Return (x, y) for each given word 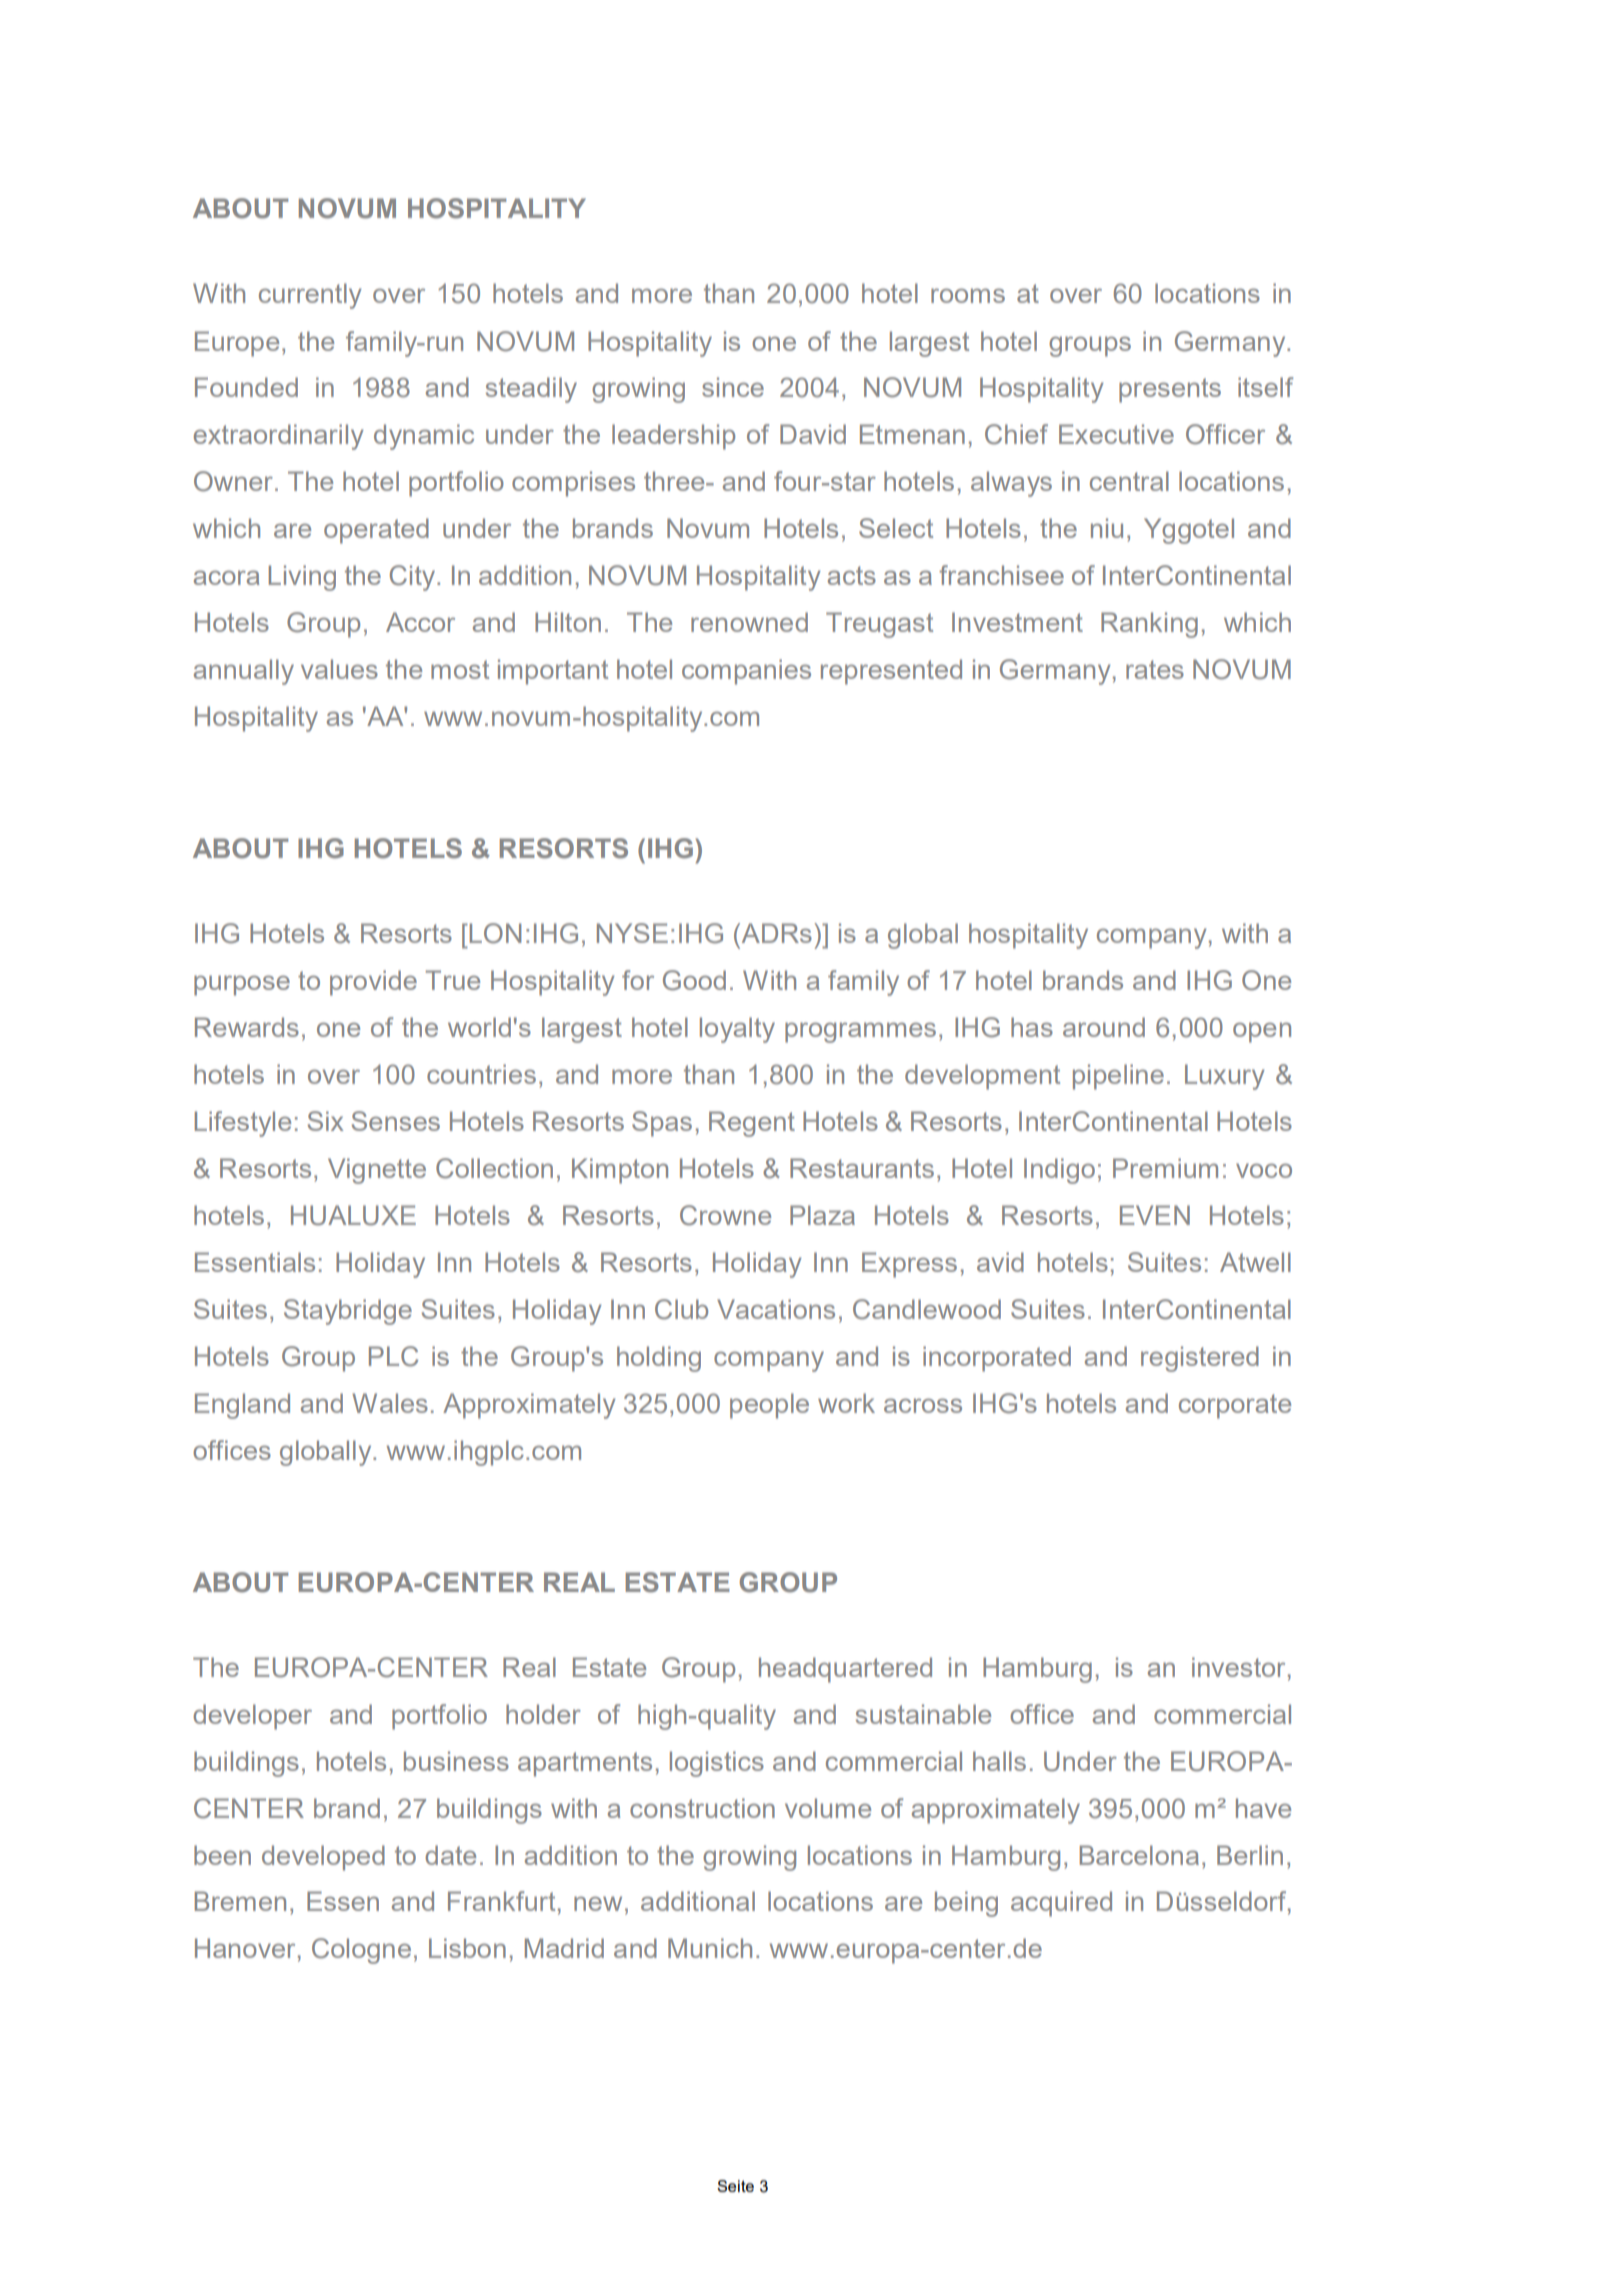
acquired (1061, 1904)
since (733, 387)
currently (310, 296)
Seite (735, 2186)
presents (1170, 390)
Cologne (361, 1951)
